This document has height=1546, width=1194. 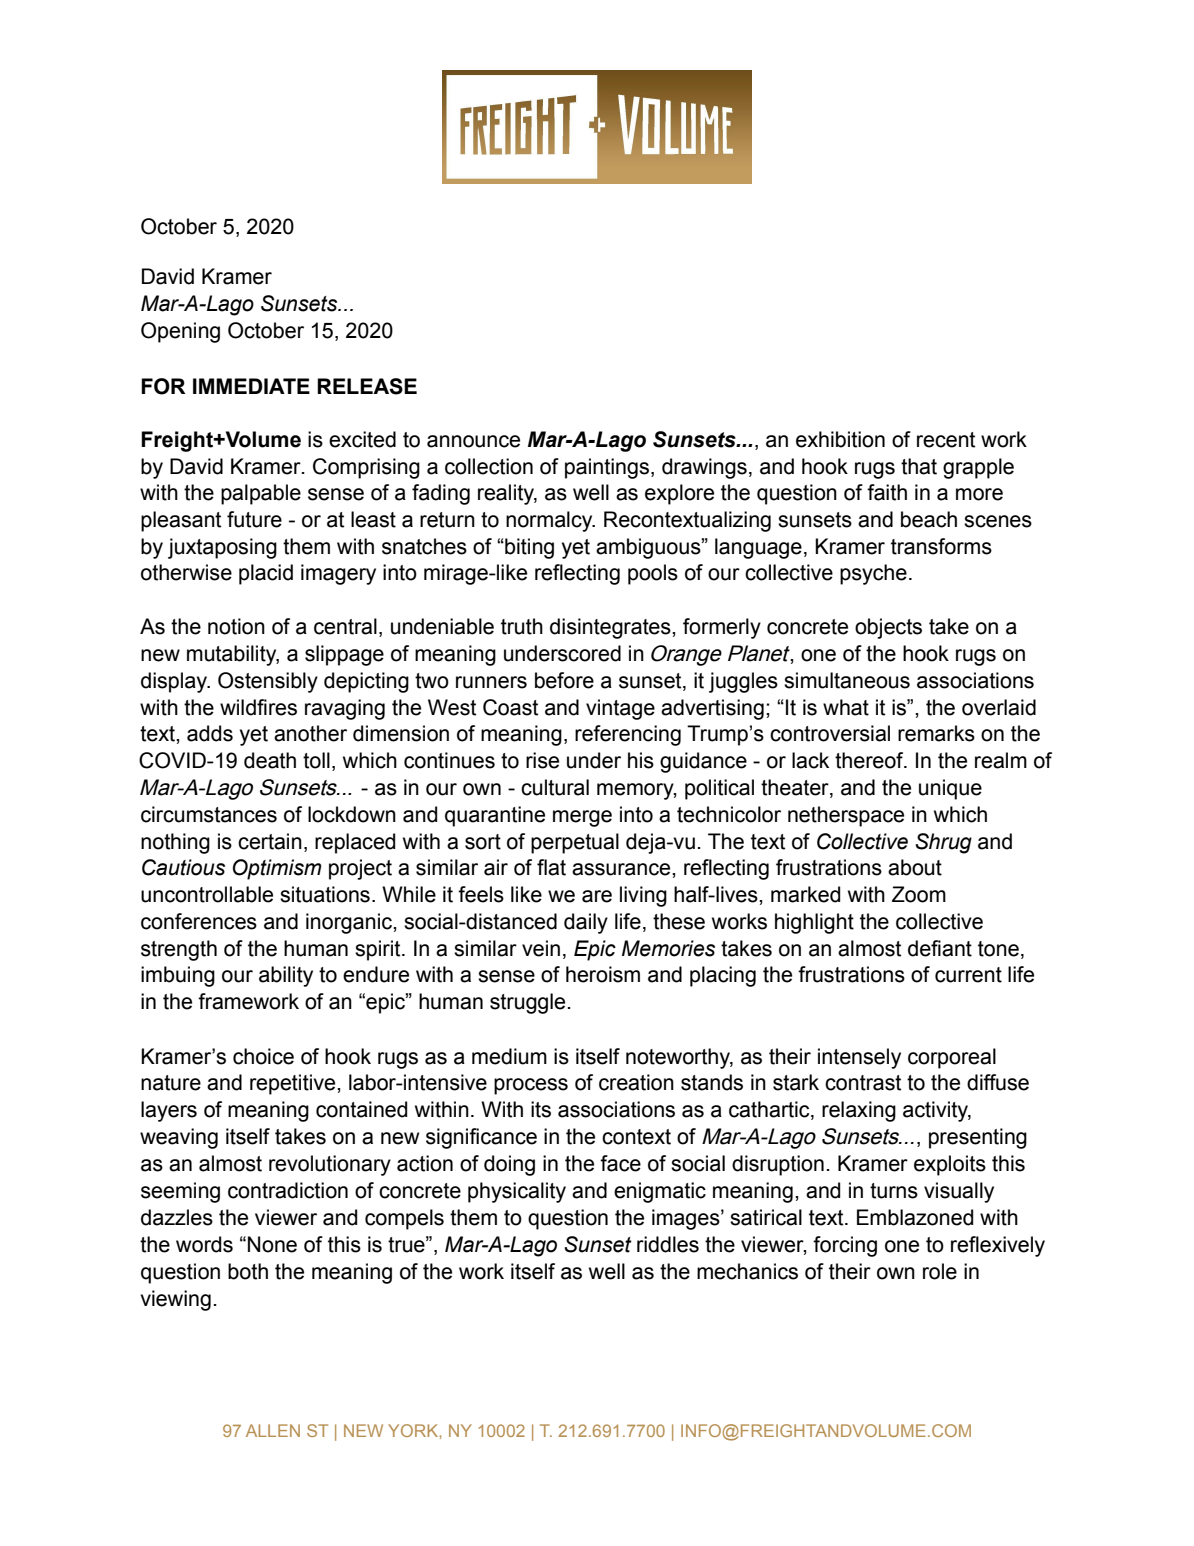 What do you see at coordinates (263, 1056) in the document?
I see `choice` at bounding box center [263, 1056].
